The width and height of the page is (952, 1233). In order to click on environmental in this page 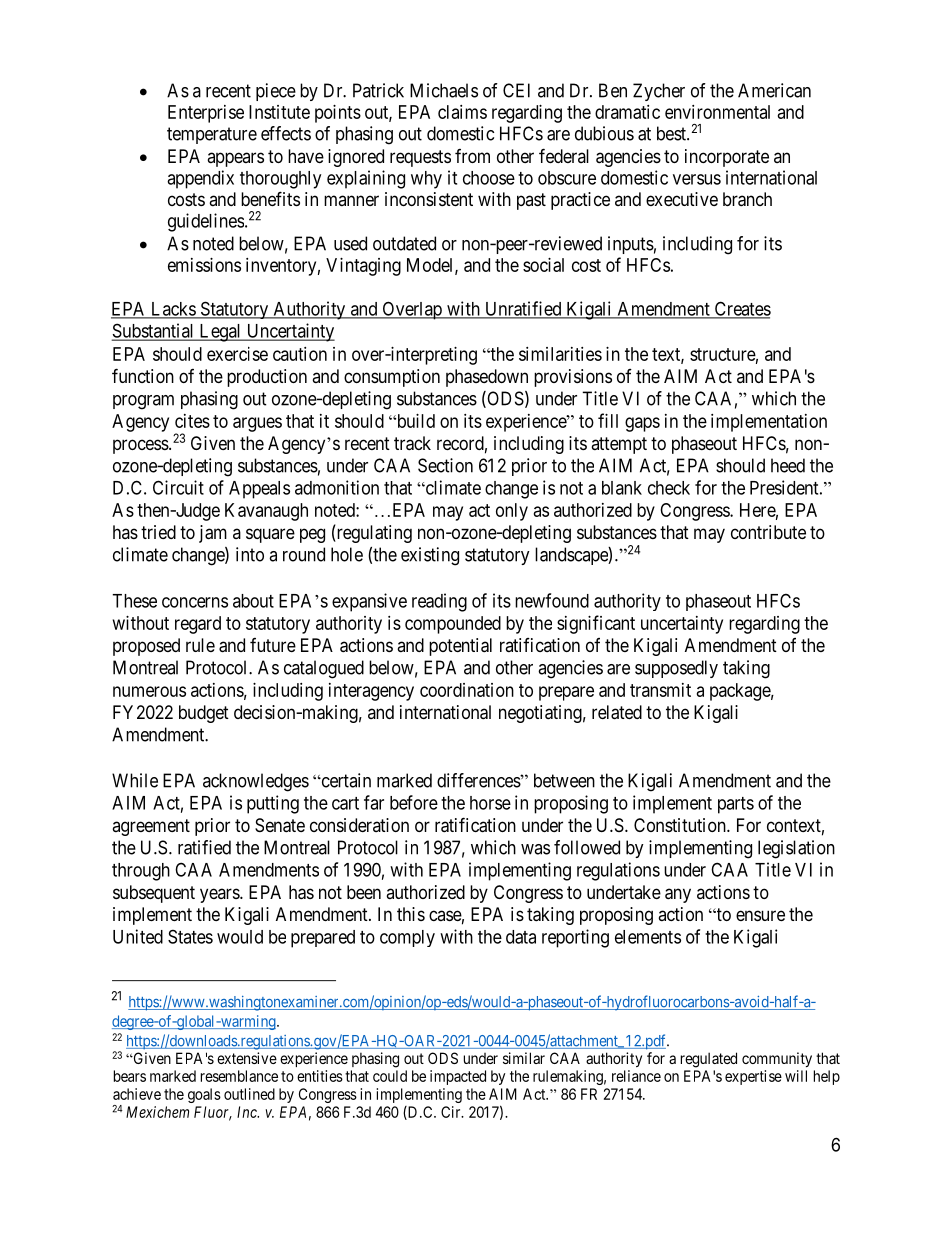, I will do `click(717, 112)`.
